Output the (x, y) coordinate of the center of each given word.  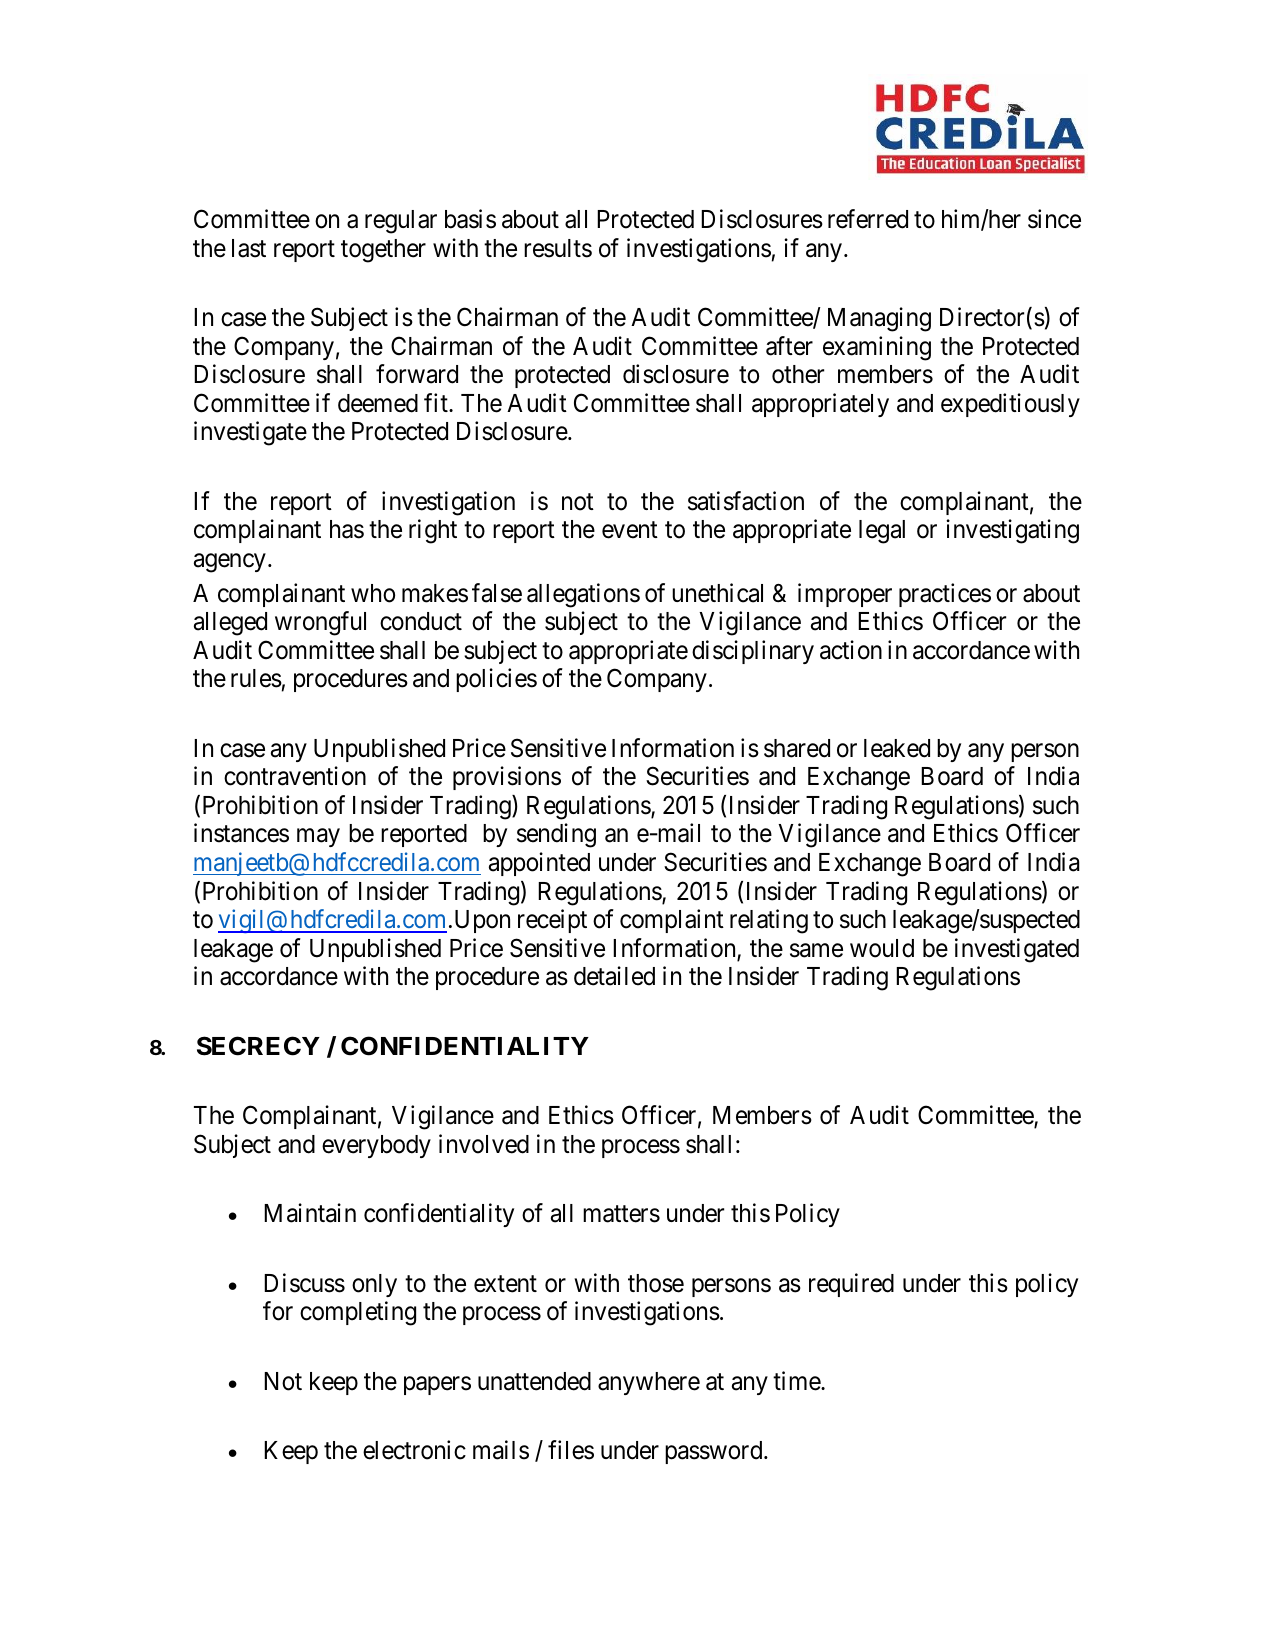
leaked (897, 748)
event (630, 530)
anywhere (649, 1383)
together (383, 251)
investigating (1012, 531)
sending (556, 836)
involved (484, 1144)
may (318, 838)
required (851, 1285)
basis (470, 219)
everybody (376, 1146)
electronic (414, 1450)
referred (868, 219)
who (373, 593)
